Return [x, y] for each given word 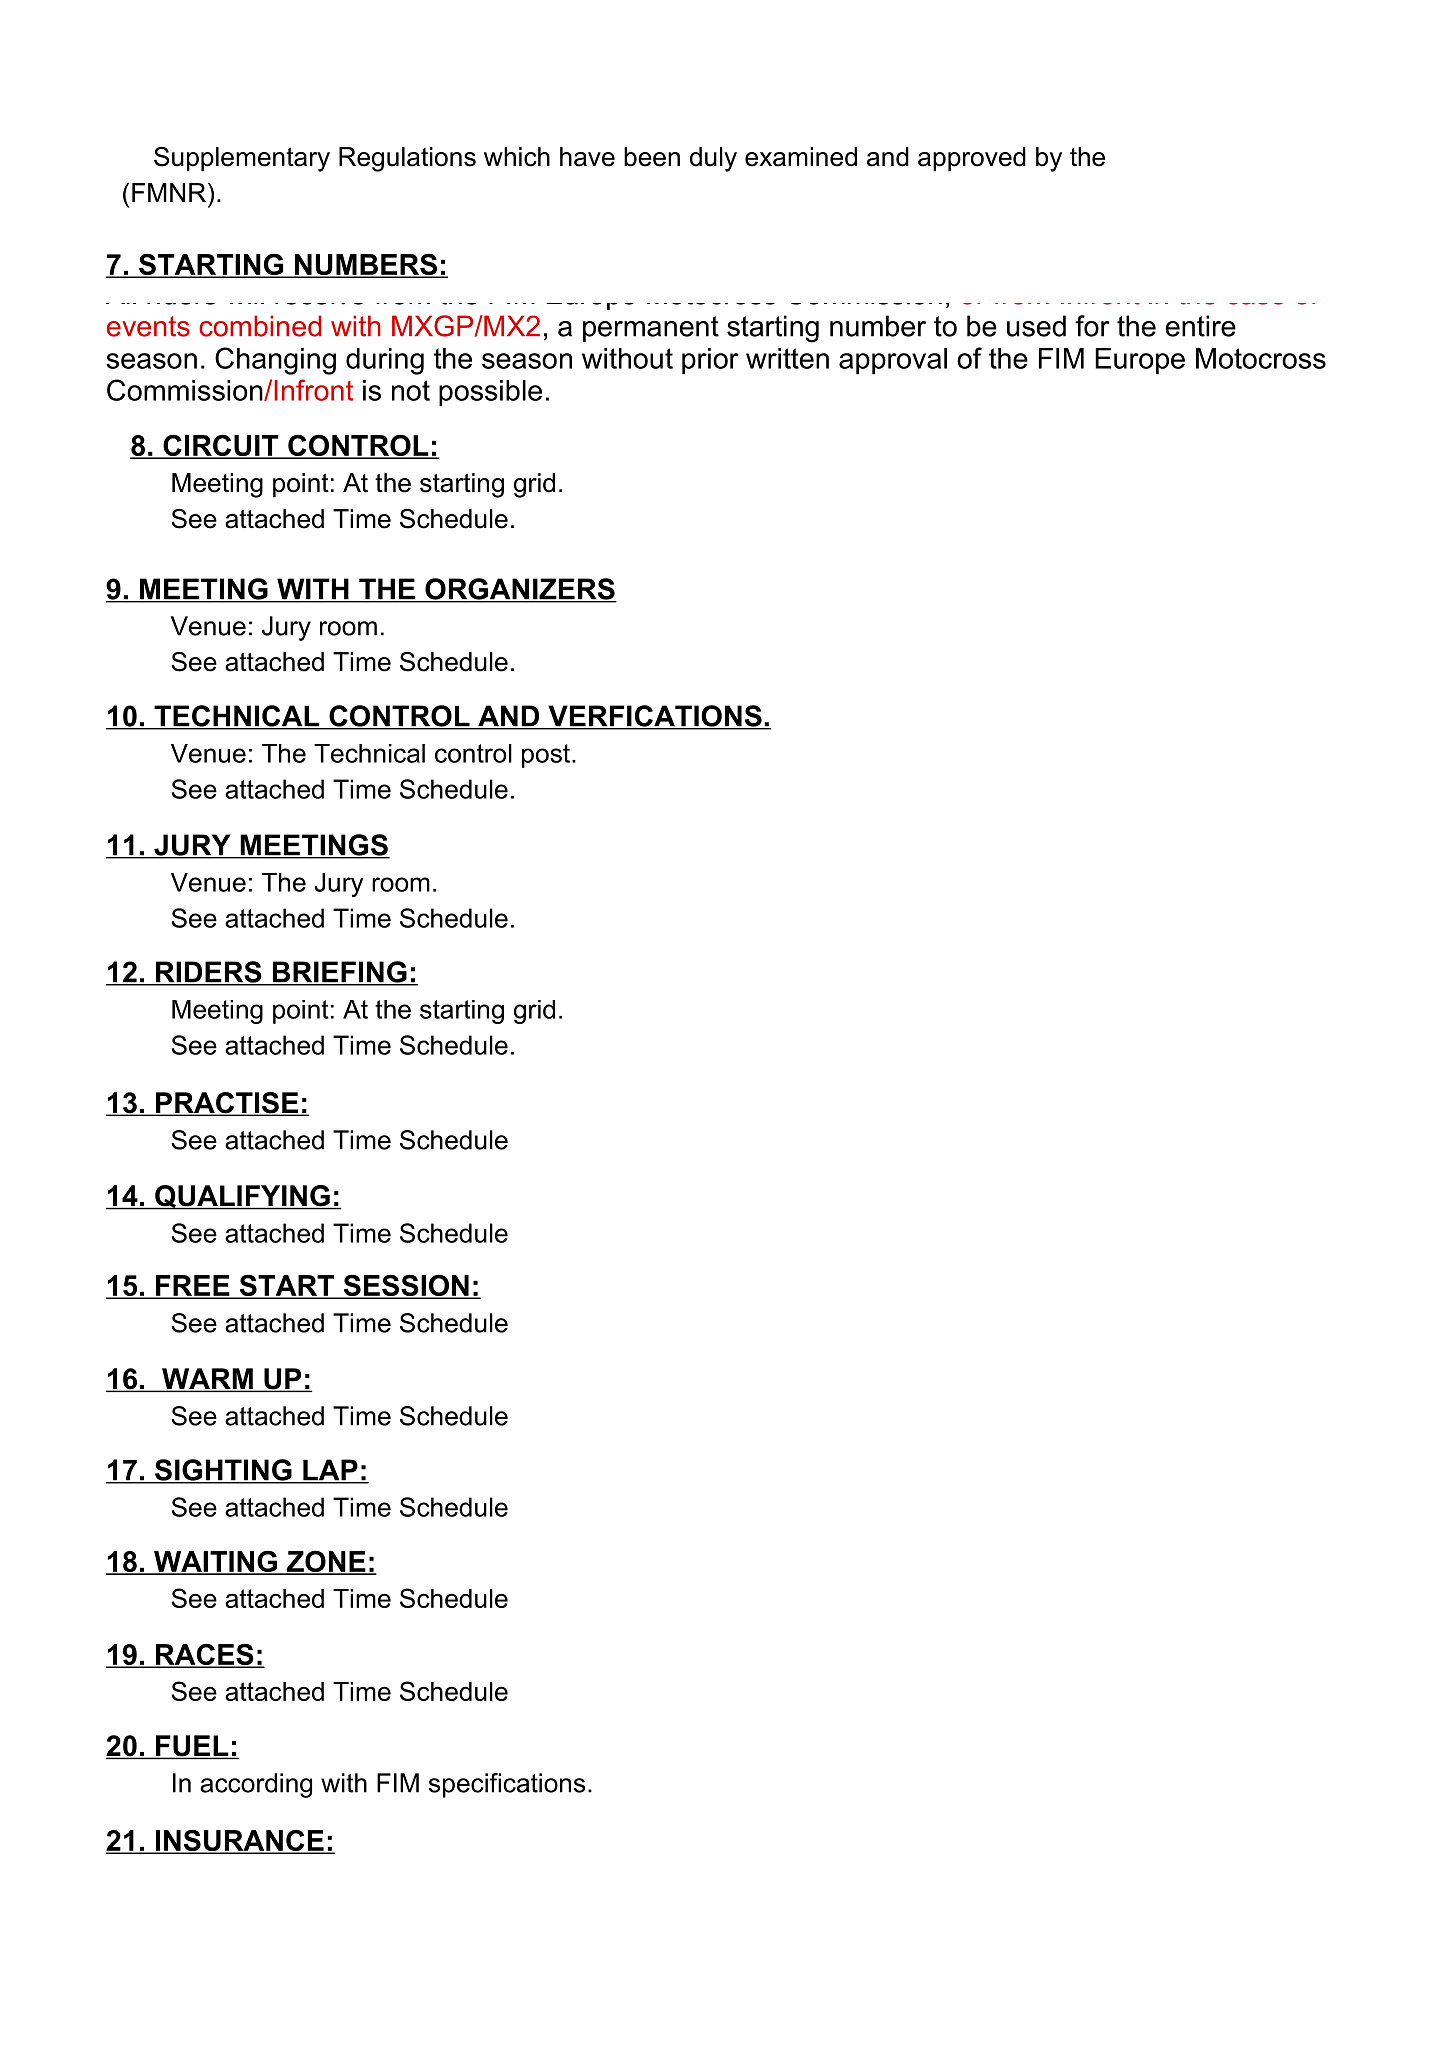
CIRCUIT [221, 446]
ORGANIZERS [520, 590]
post [546, 756]
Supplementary [242, 159]
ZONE [326, 1562]
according [256, 1785]
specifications [507, 1785]
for [1092, 326]
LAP [330, 1471]
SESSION [406, 1286]
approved [972, 159]
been [652, 157]
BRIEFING [339, 973]
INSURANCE [240, 1842]
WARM [207, 1379]
